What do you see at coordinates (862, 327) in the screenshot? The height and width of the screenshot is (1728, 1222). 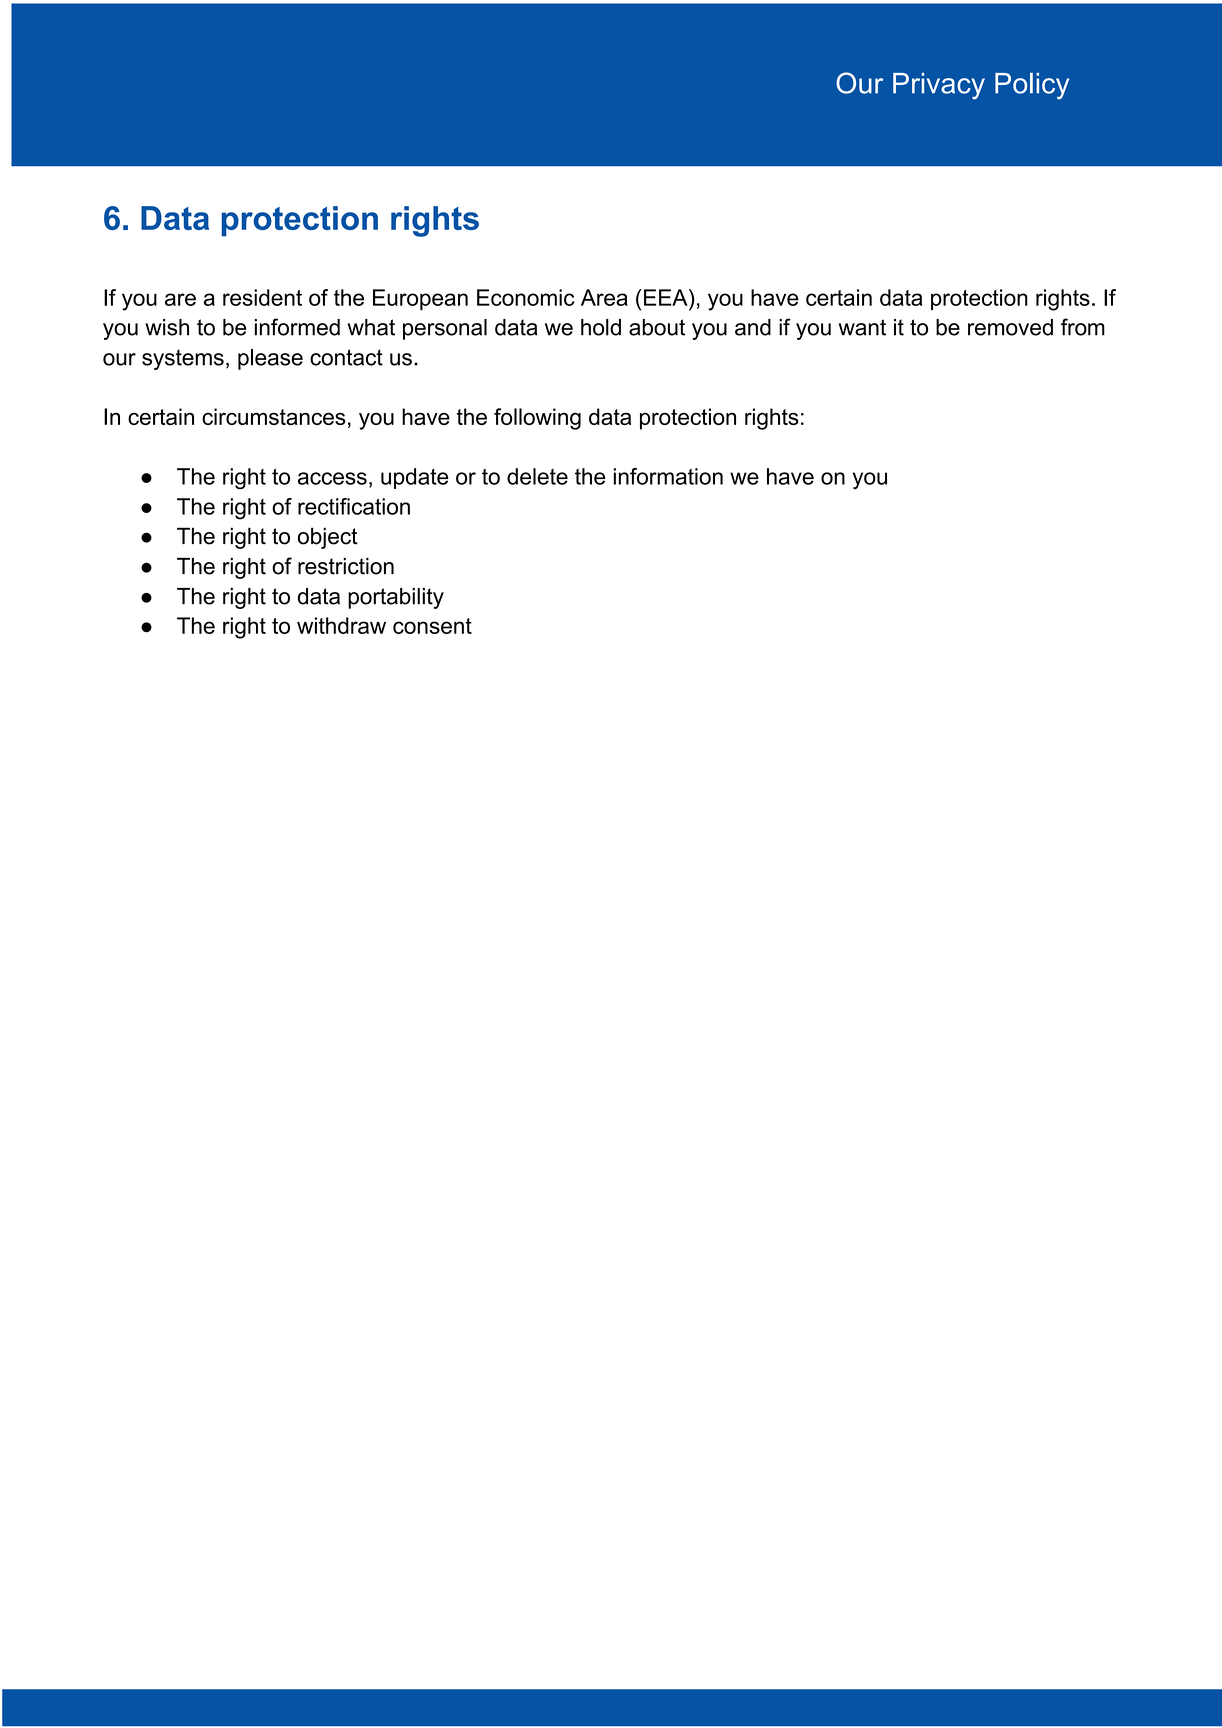 I see `want` at bounding box center [862, 327].
